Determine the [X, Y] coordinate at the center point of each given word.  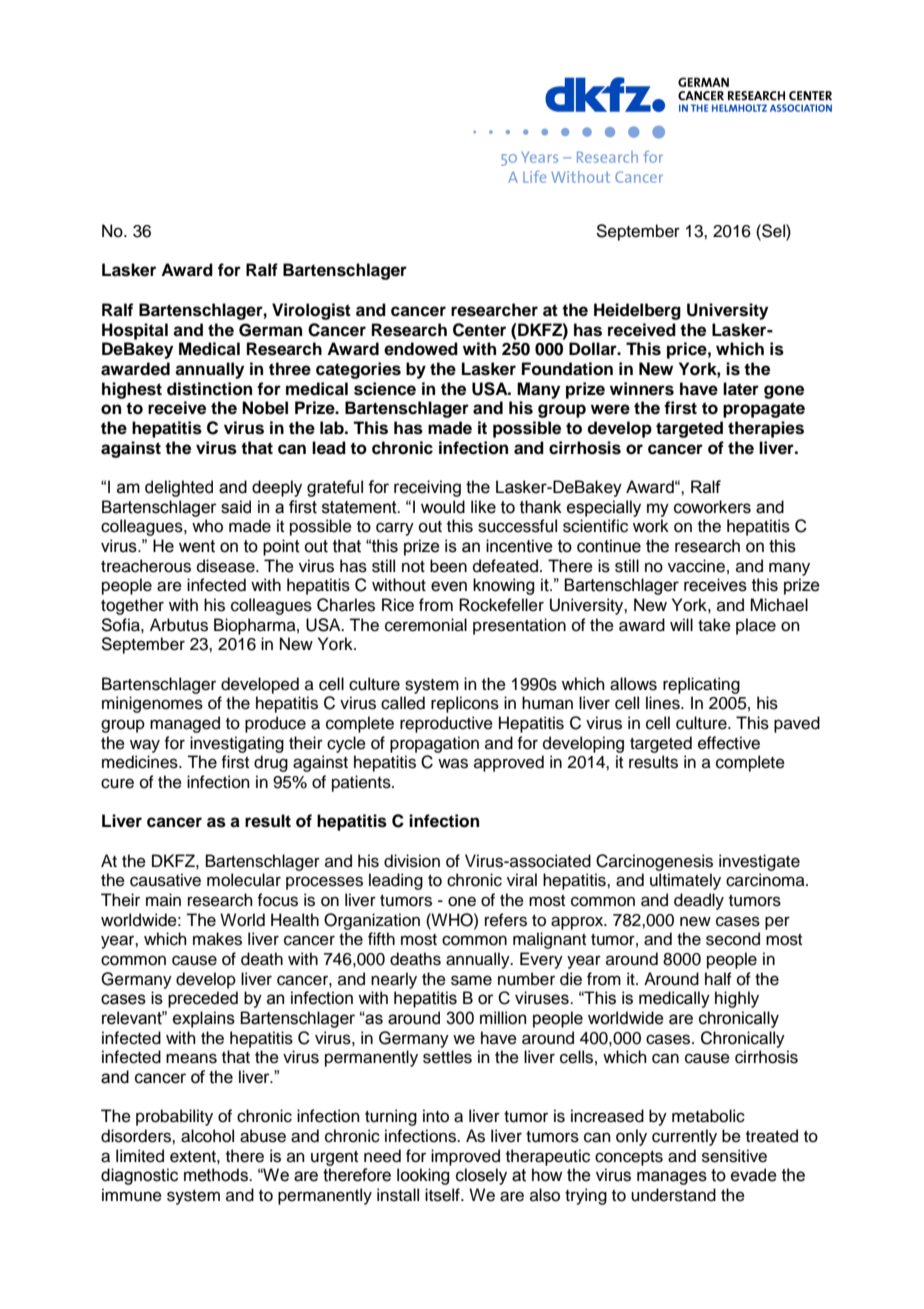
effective [729, 743]
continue [609, 546]
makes [217, 939]
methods [217, 1175]
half [718, 979]
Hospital [135, 331]
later [741, 389]
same [471, 980]
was [453, 763]
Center [479, 330]
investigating [237, 744]
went [197, 546]
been [448, 566]
